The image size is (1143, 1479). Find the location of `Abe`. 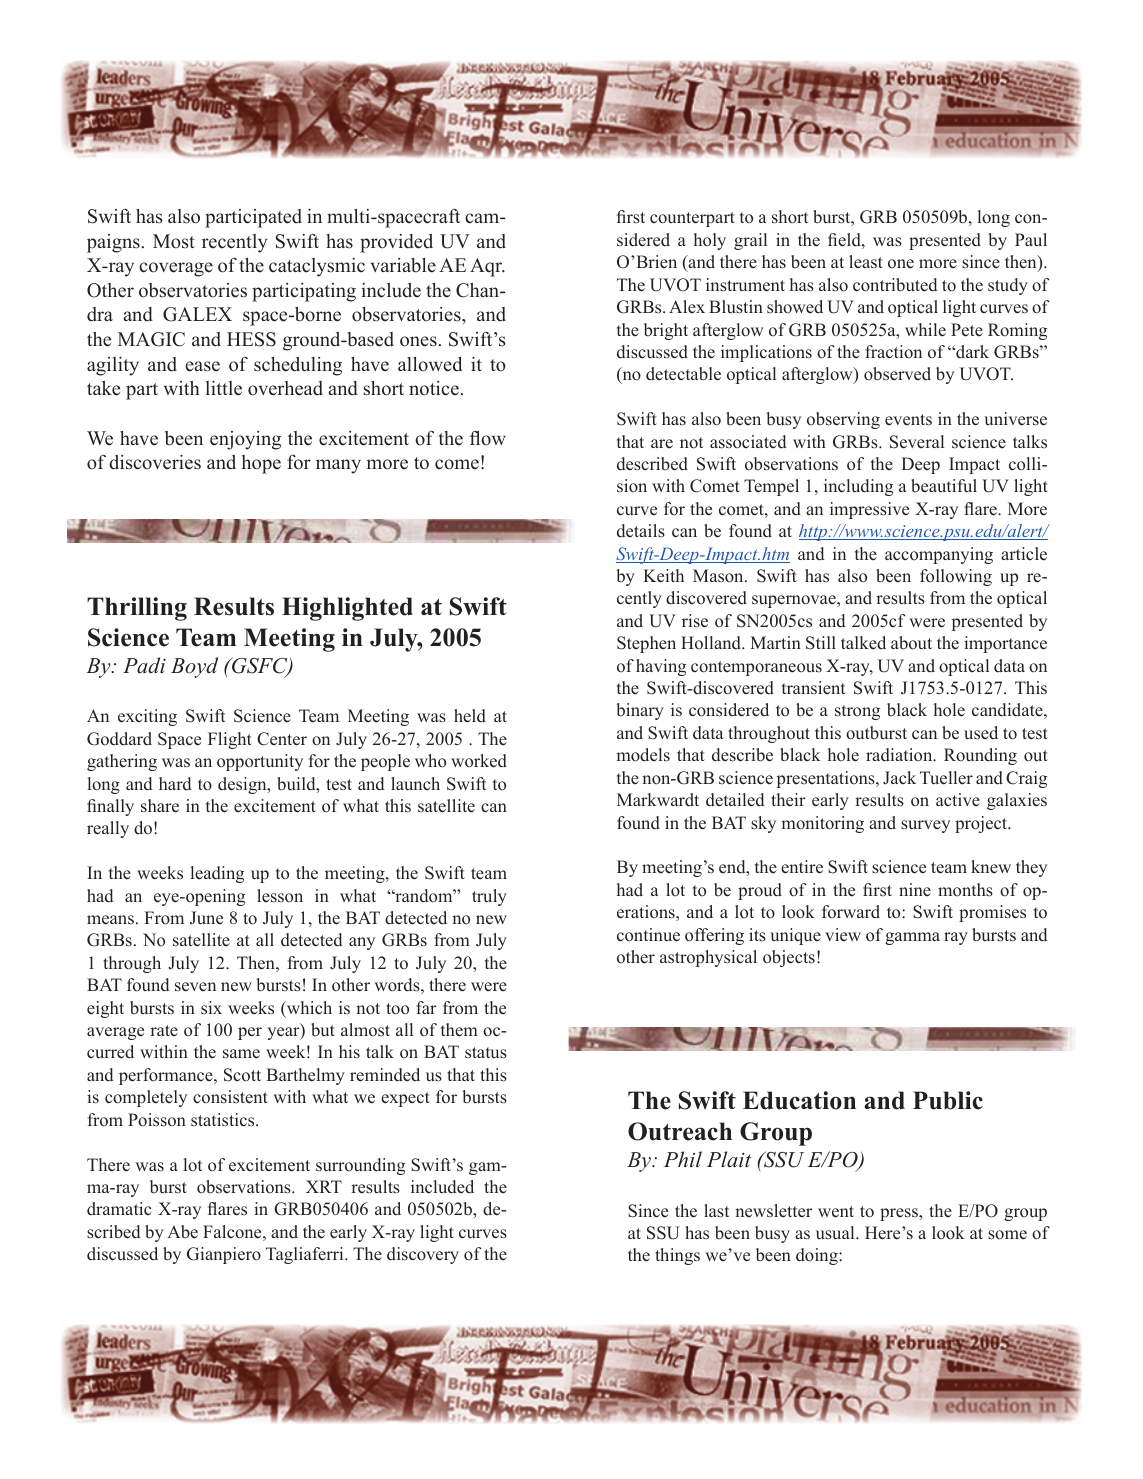

Abe is located at coordinates (182, 1232).
